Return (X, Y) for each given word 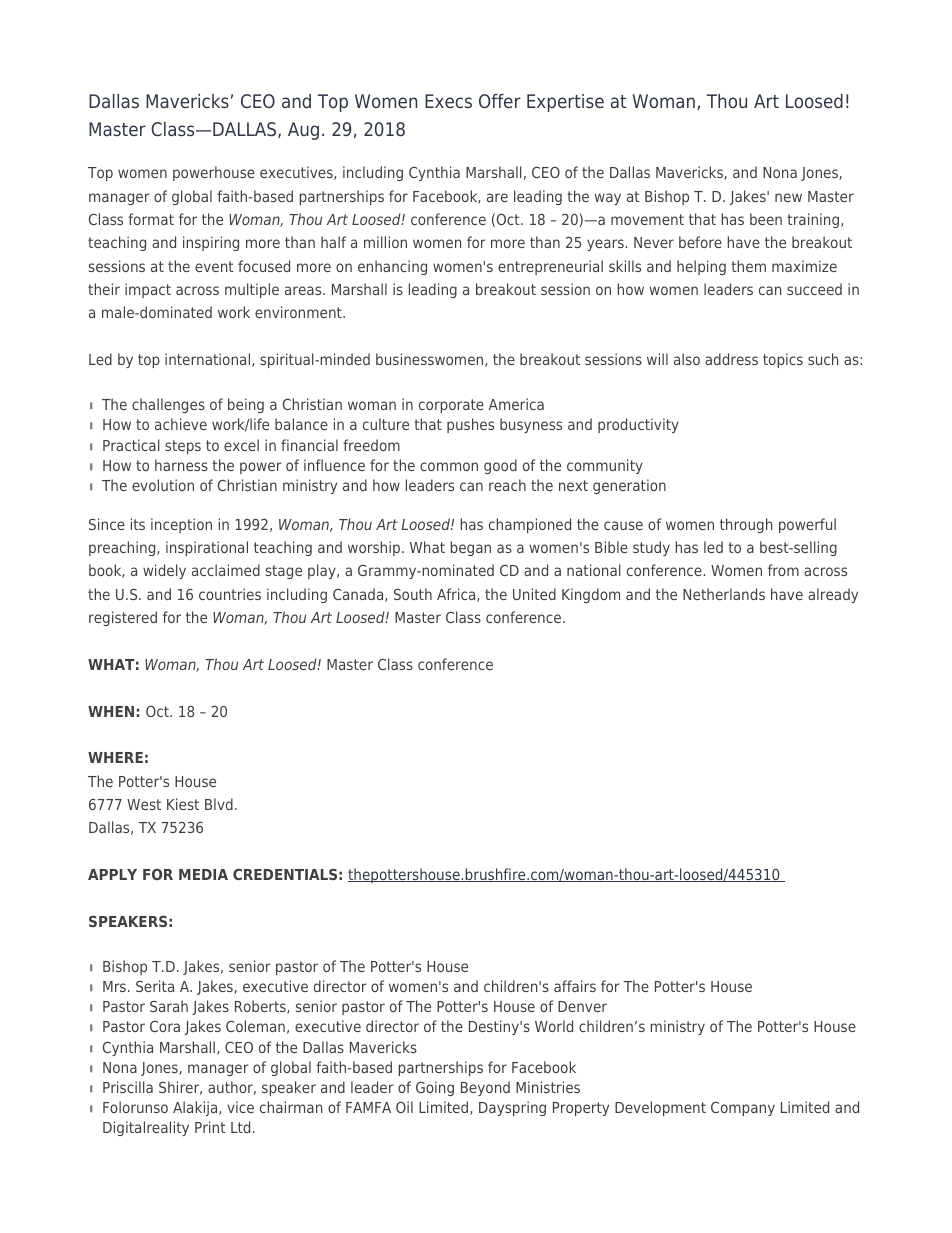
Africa (457, 595)
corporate (451, 406)
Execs (448, 101)
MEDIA (203, 874)
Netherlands (724, 594)
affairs (575, 986)
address (731, 359)
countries (230, 594)
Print (210, 1127)
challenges (168, 405)
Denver (582, 1006)
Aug (303, 131)
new (788, 197)
